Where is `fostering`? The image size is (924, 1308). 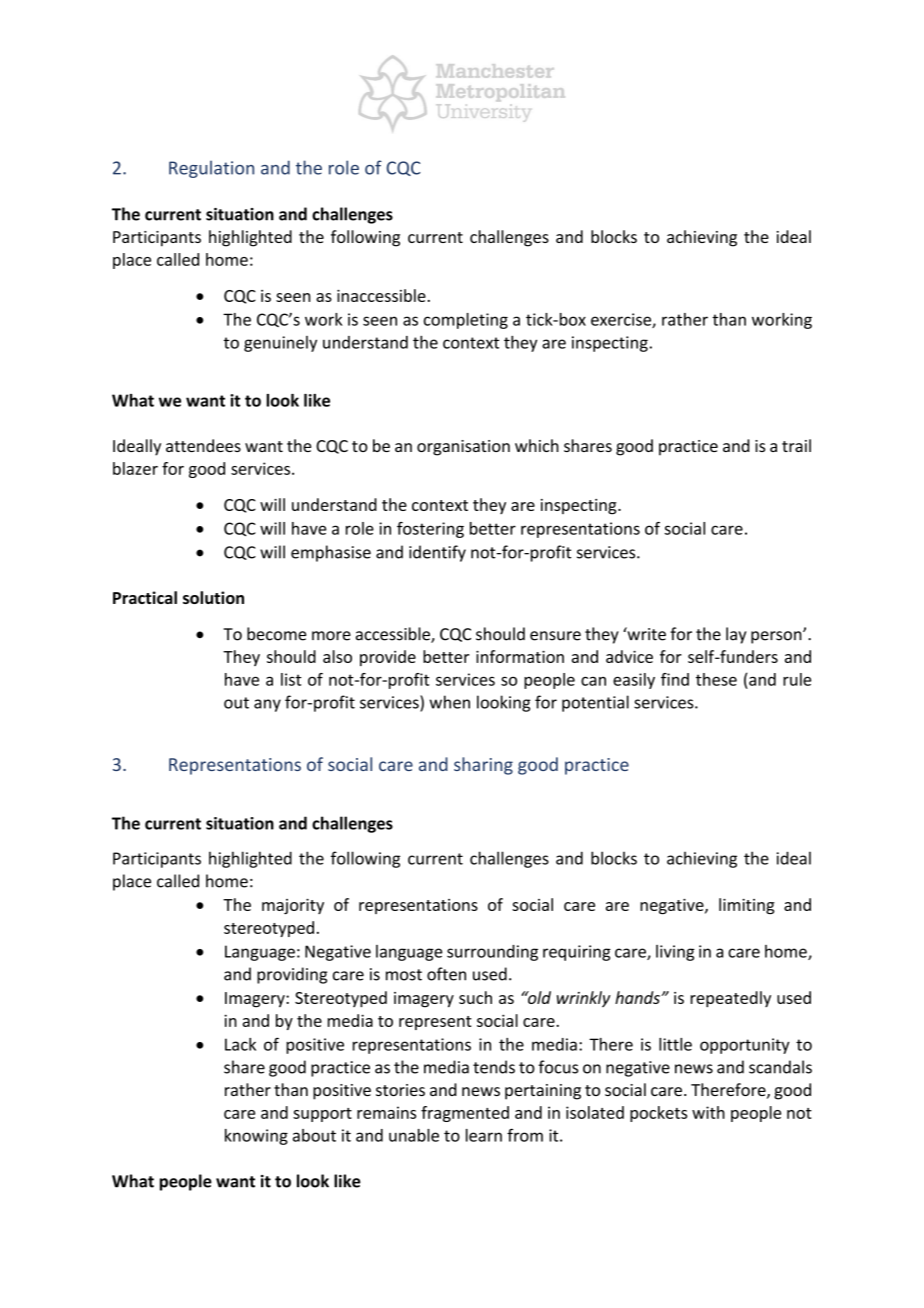 fostering is located at coordinates (430, 530).
